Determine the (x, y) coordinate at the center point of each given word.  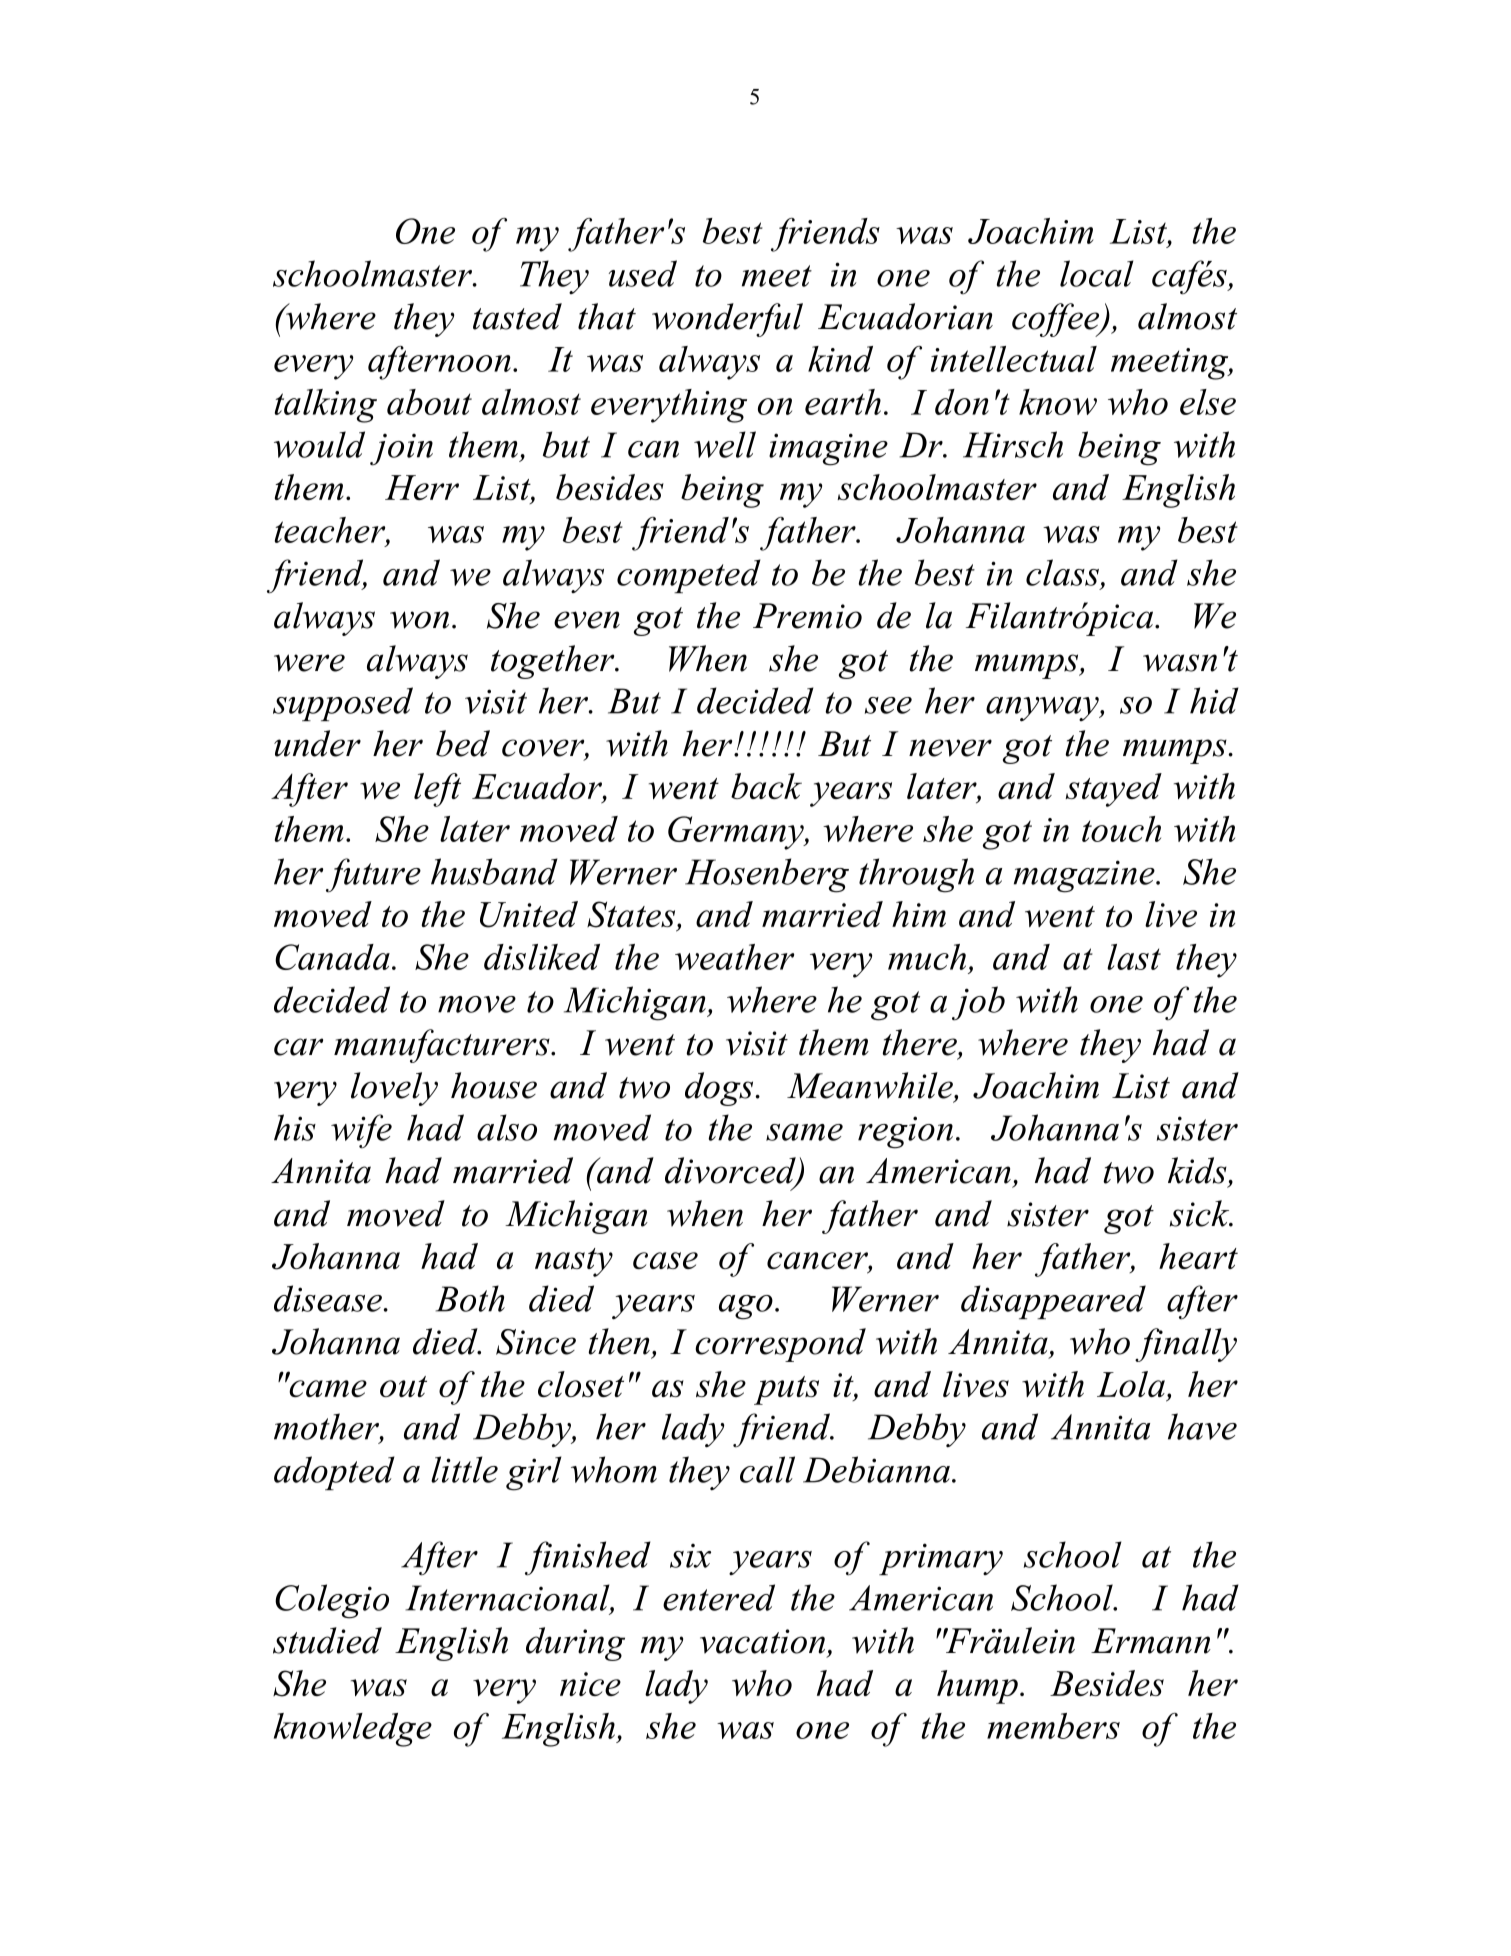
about (429, 402)
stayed (1113, 790)
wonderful (727, 320)
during (575, 1644)
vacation (762, 1641)
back (766, 786)
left (437, 790)
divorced (731, 1171)
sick (1201, 1213)
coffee (1057, 320)
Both (470, 1298)
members (1053, 1726)
